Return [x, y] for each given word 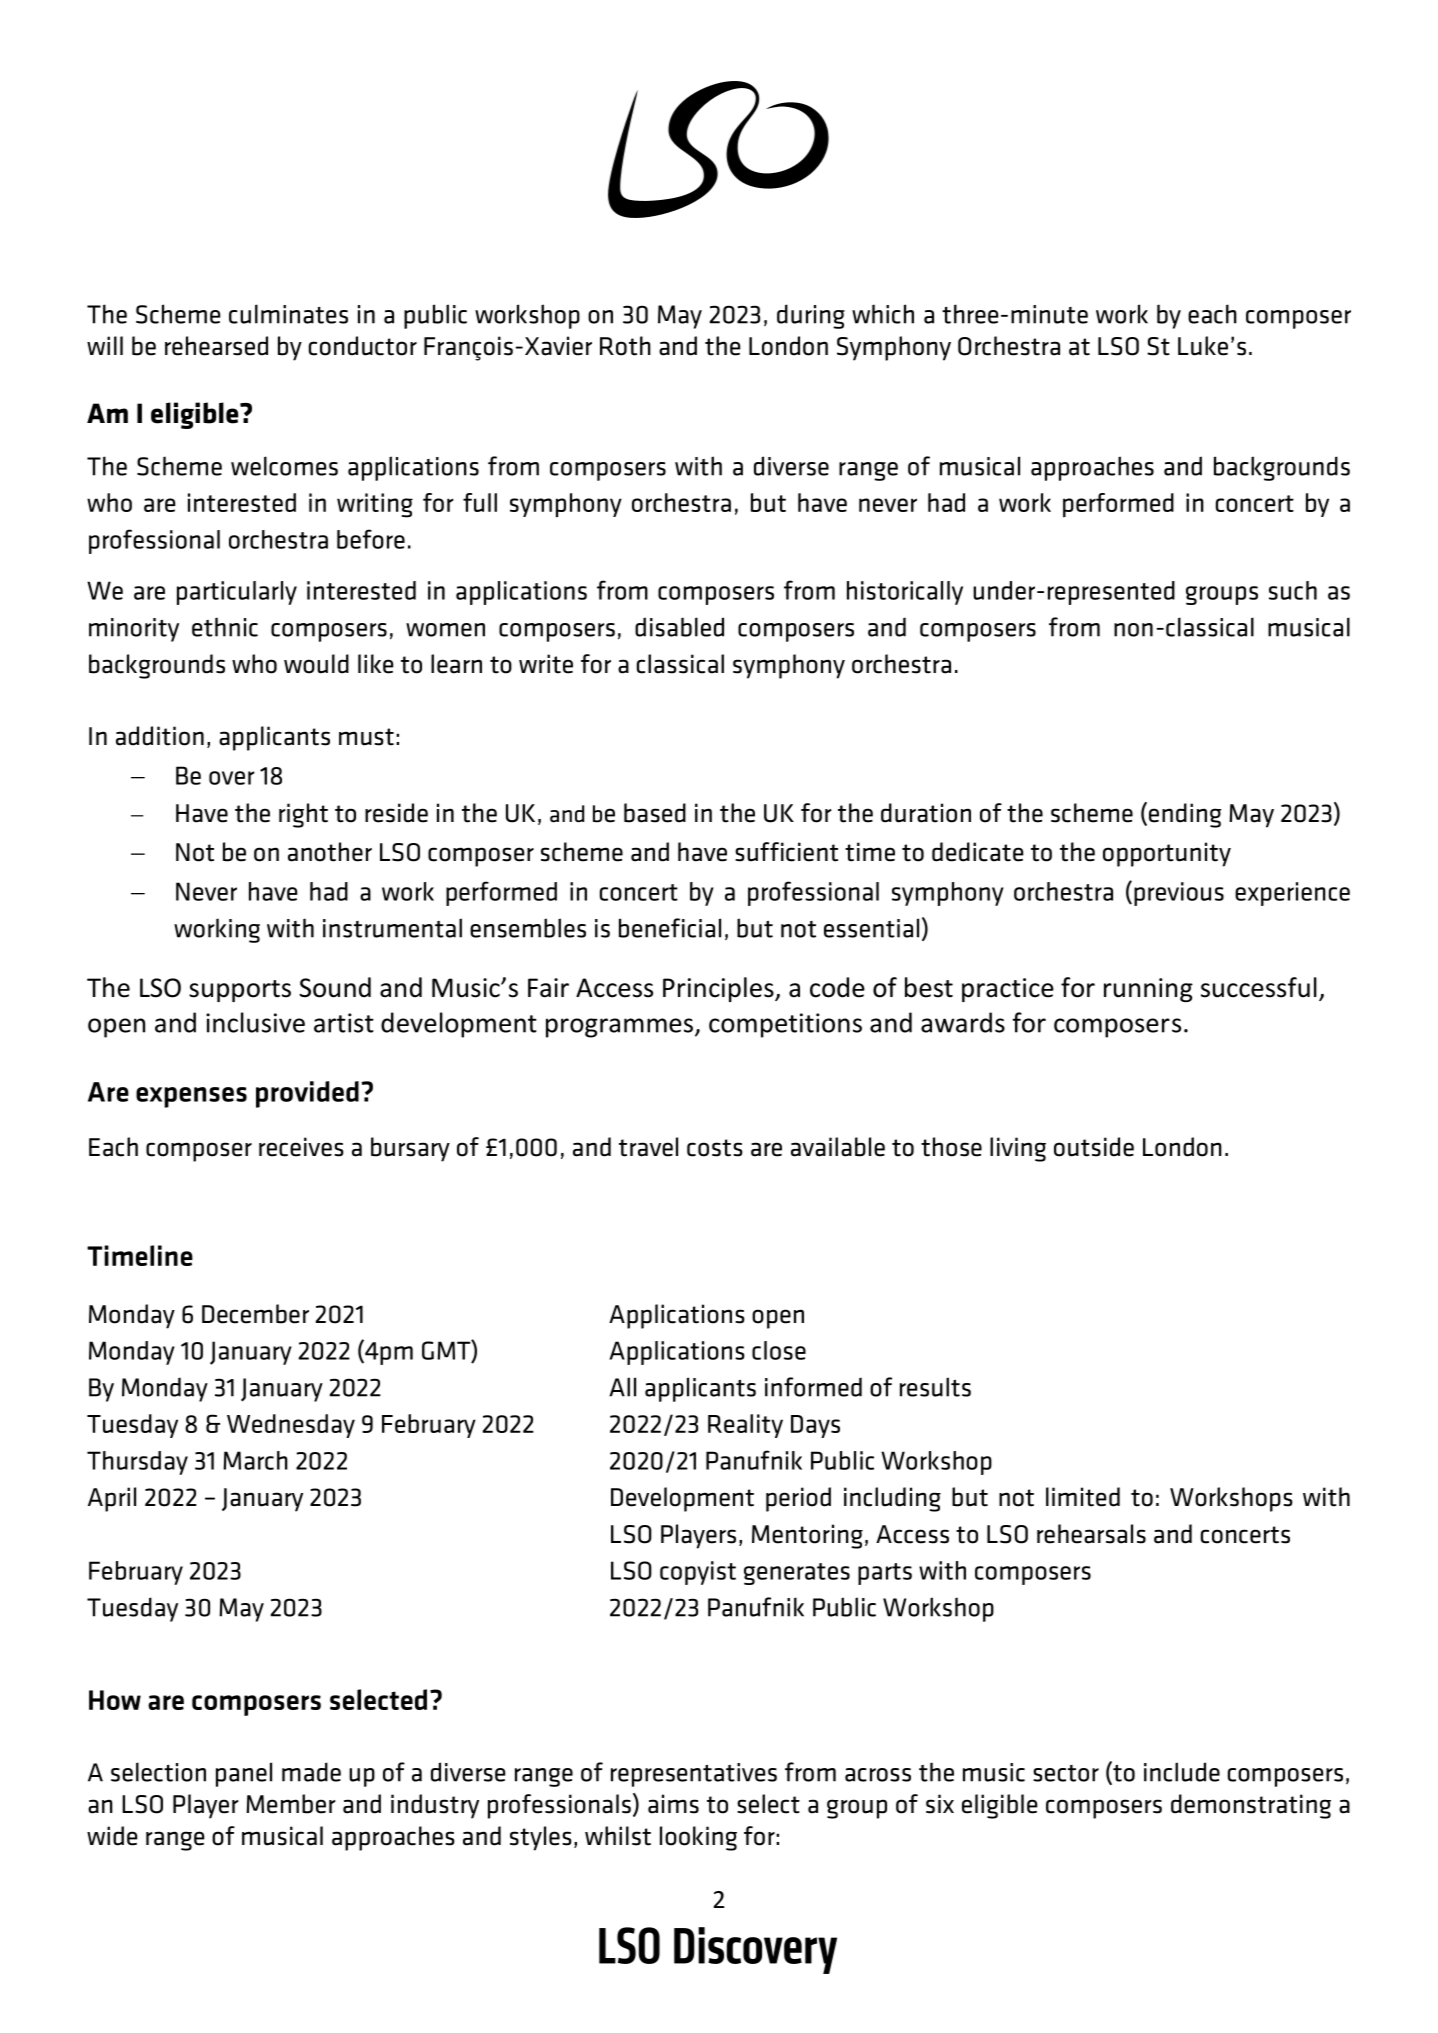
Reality [745, 1426]
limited [1083, 1497]
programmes [619, 1028]
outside [1094, 1147]
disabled [679, 627]
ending [1185, 815]
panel [244, 1774]
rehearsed [216, 346]
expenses [191, 1097]
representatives [694, 1775]
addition [160, 736]
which [883, 314]
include [1182, 1772]
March [255, 1460]
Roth [625, 346]
